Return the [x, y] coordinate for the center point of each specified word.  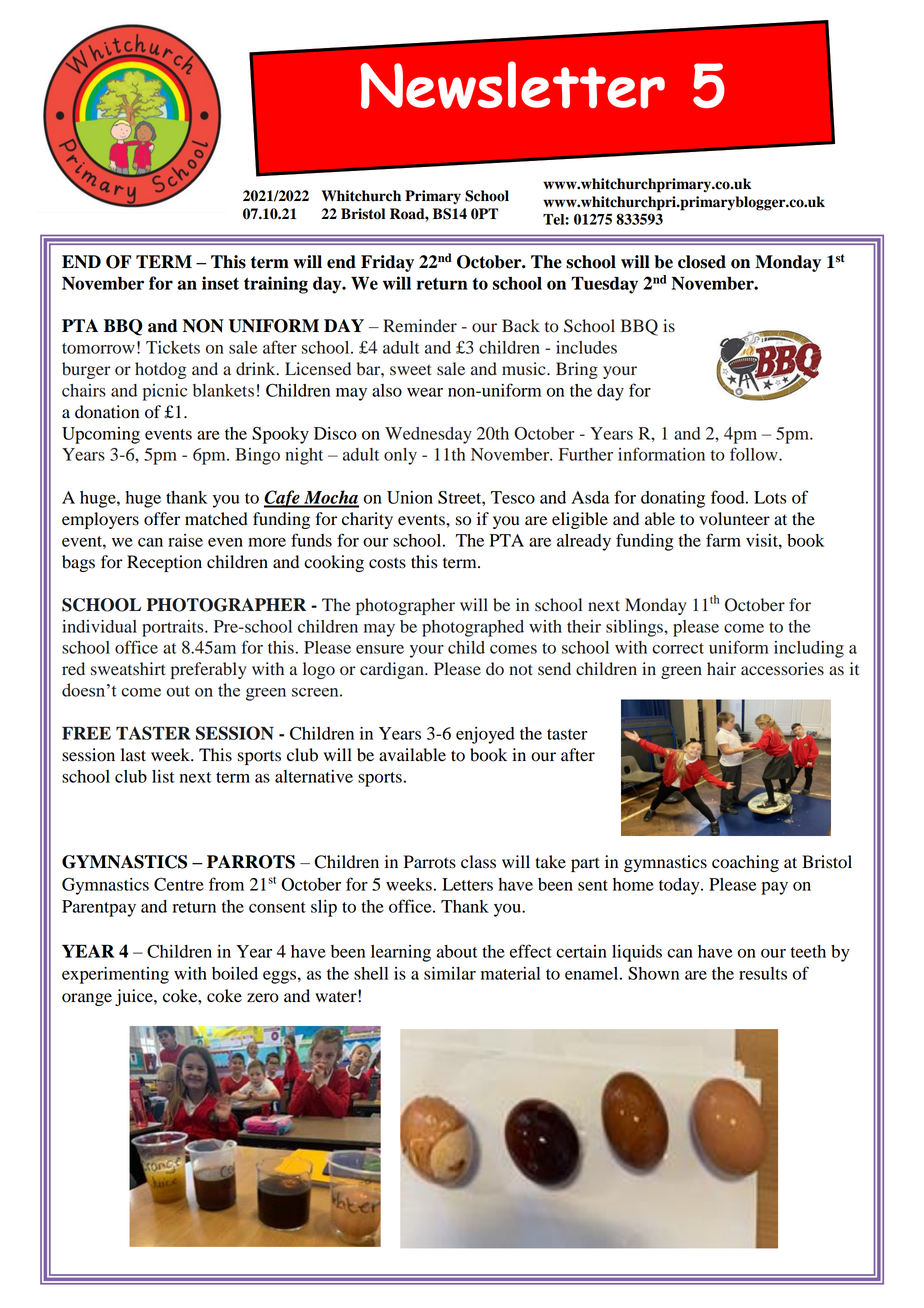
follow [755, 454]
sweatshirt [128, 669]
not [521, 670]
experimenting [115, 975]
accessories [782, 669]
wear [425, 392]
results [763, 973]
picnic [165, 392]
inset [220, 283]
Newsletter [513, 85]
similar [450, 973]
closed [702, 262]
